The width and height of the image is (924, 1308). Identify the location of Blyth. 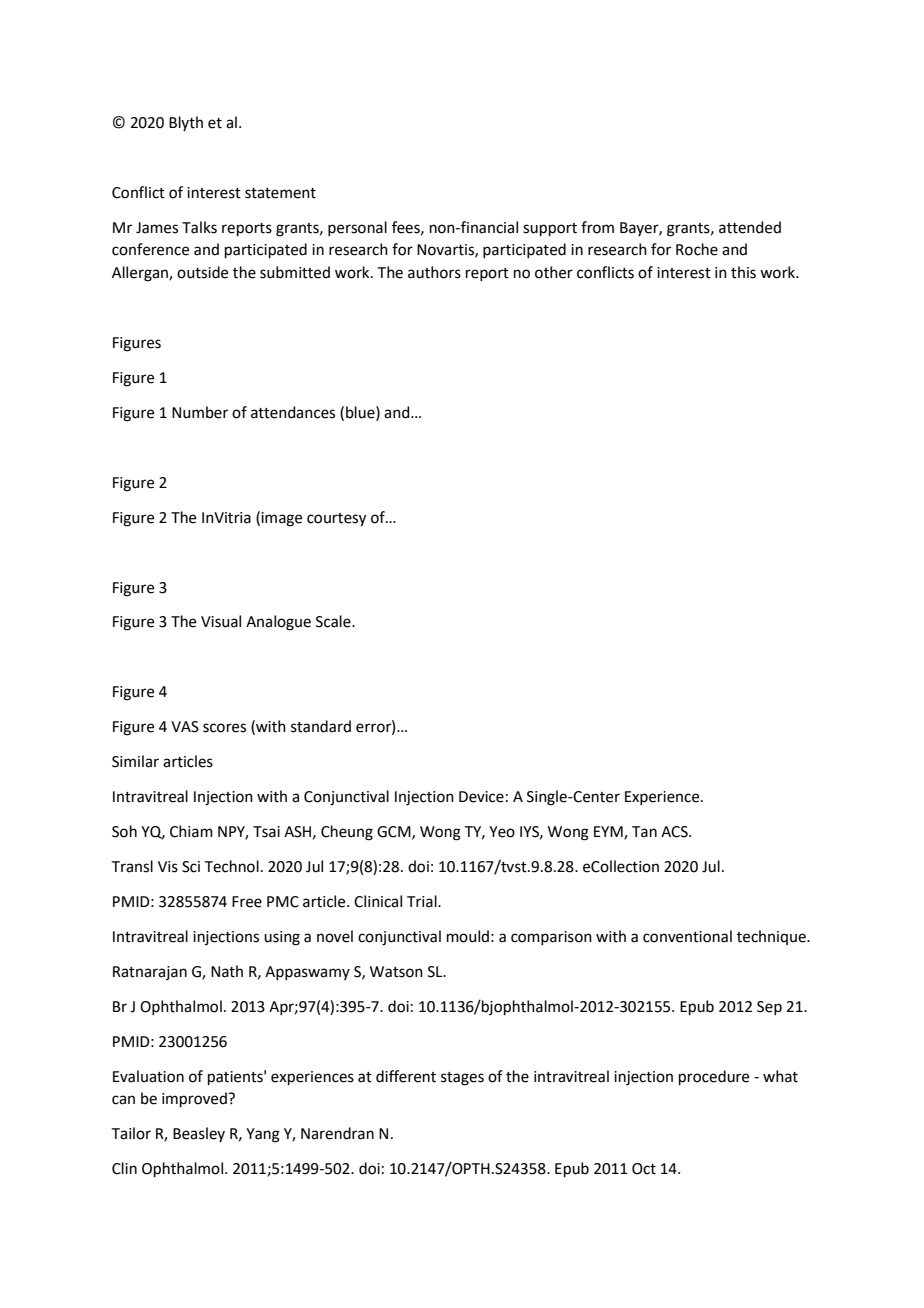
(186, 123).
